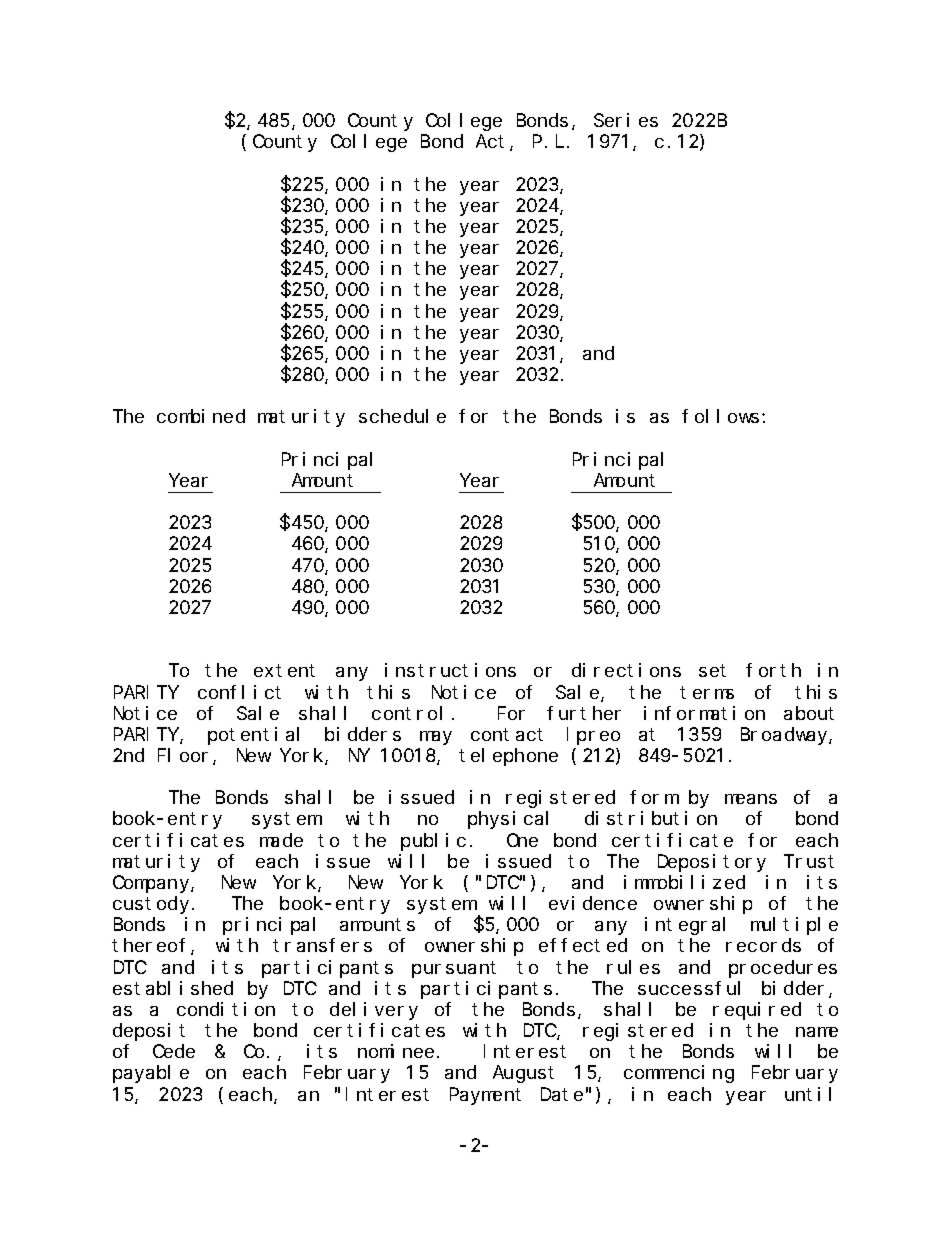 The height and width of the page is (1233, 952). What do you see at coordinates (174, 1051) in the page?
I see `Cede` at bounding box center [174, 1051].
